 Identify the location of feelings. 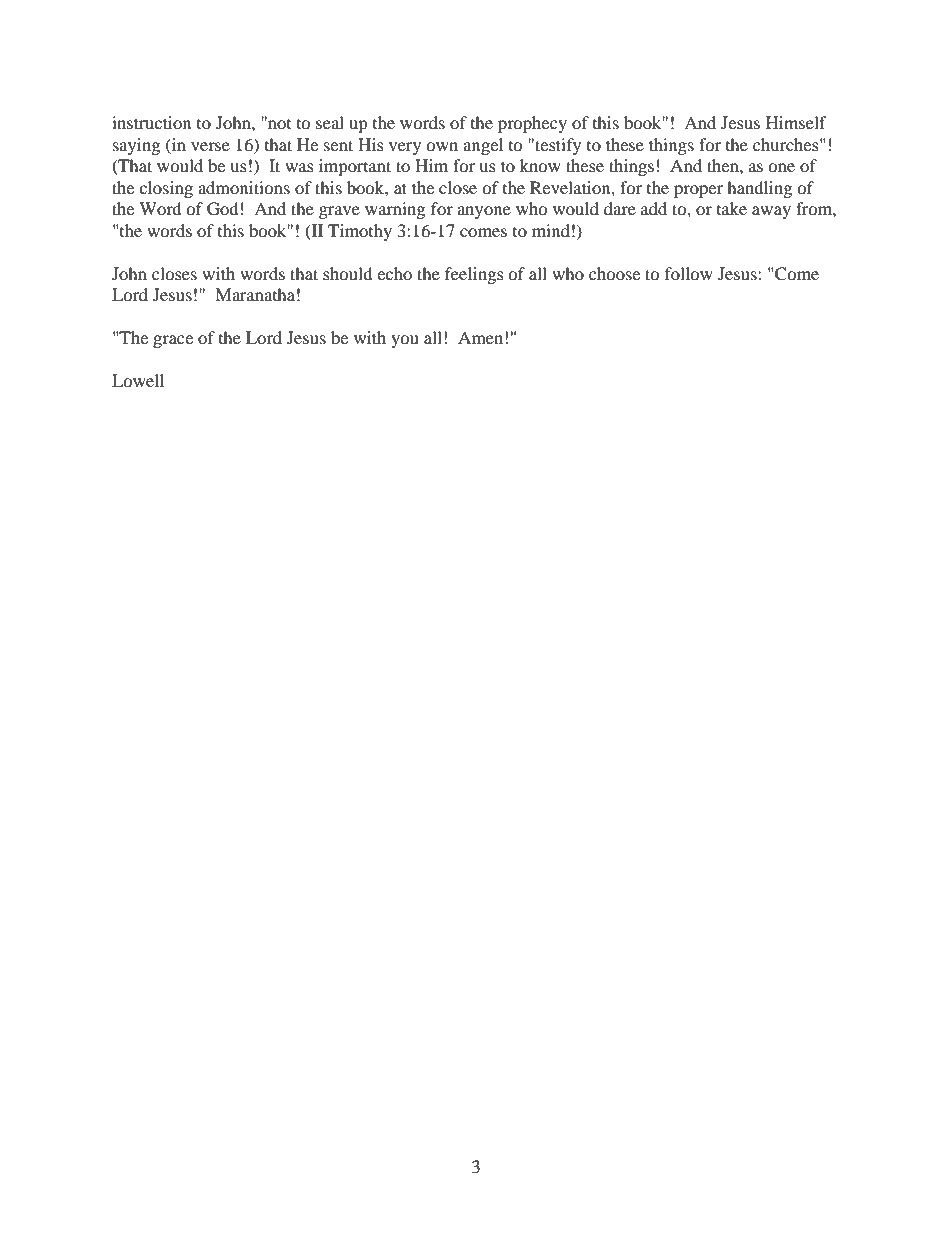
(474, 275).
